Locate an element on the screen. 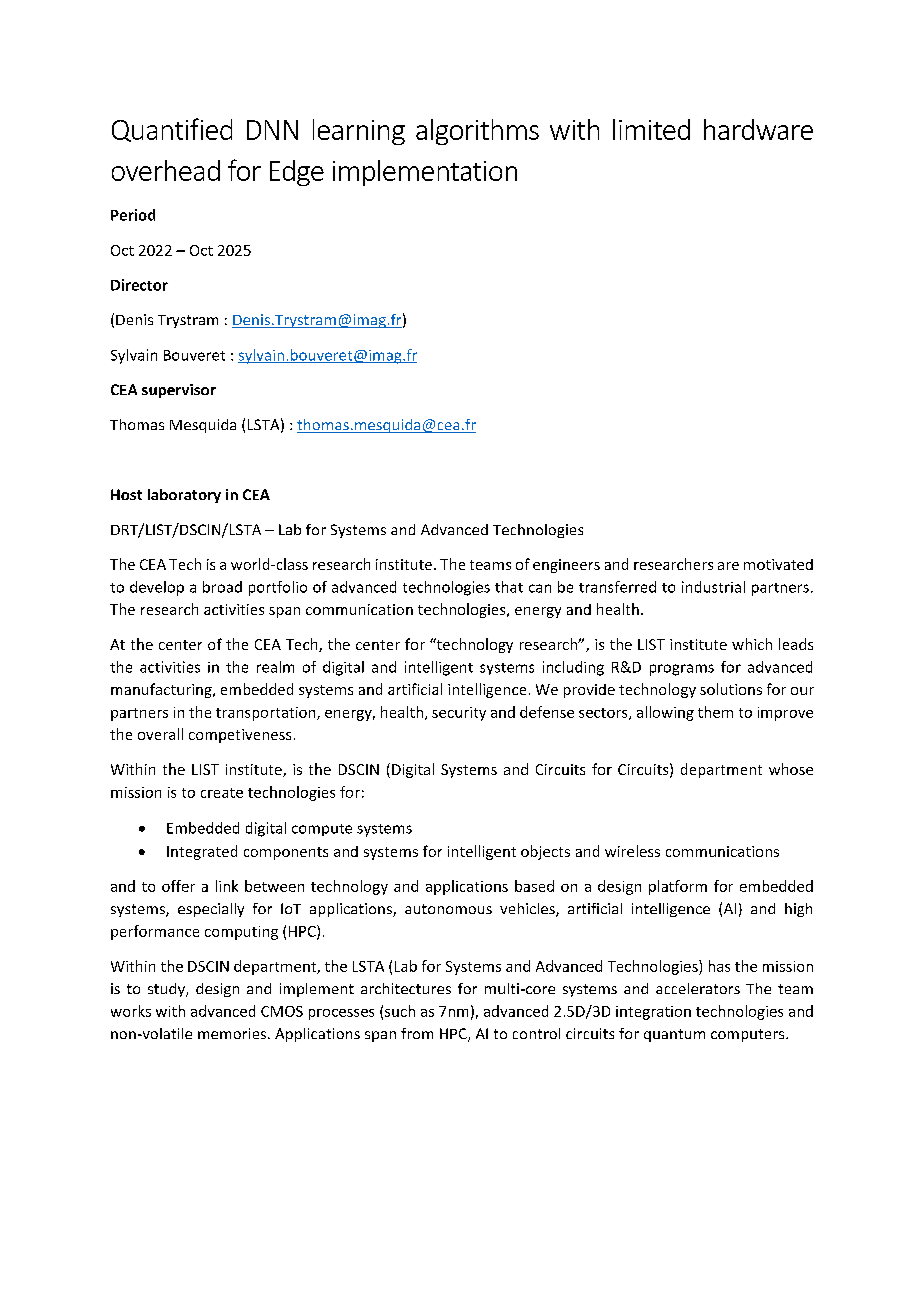  algorithms is located at coordinates (477, 132).
